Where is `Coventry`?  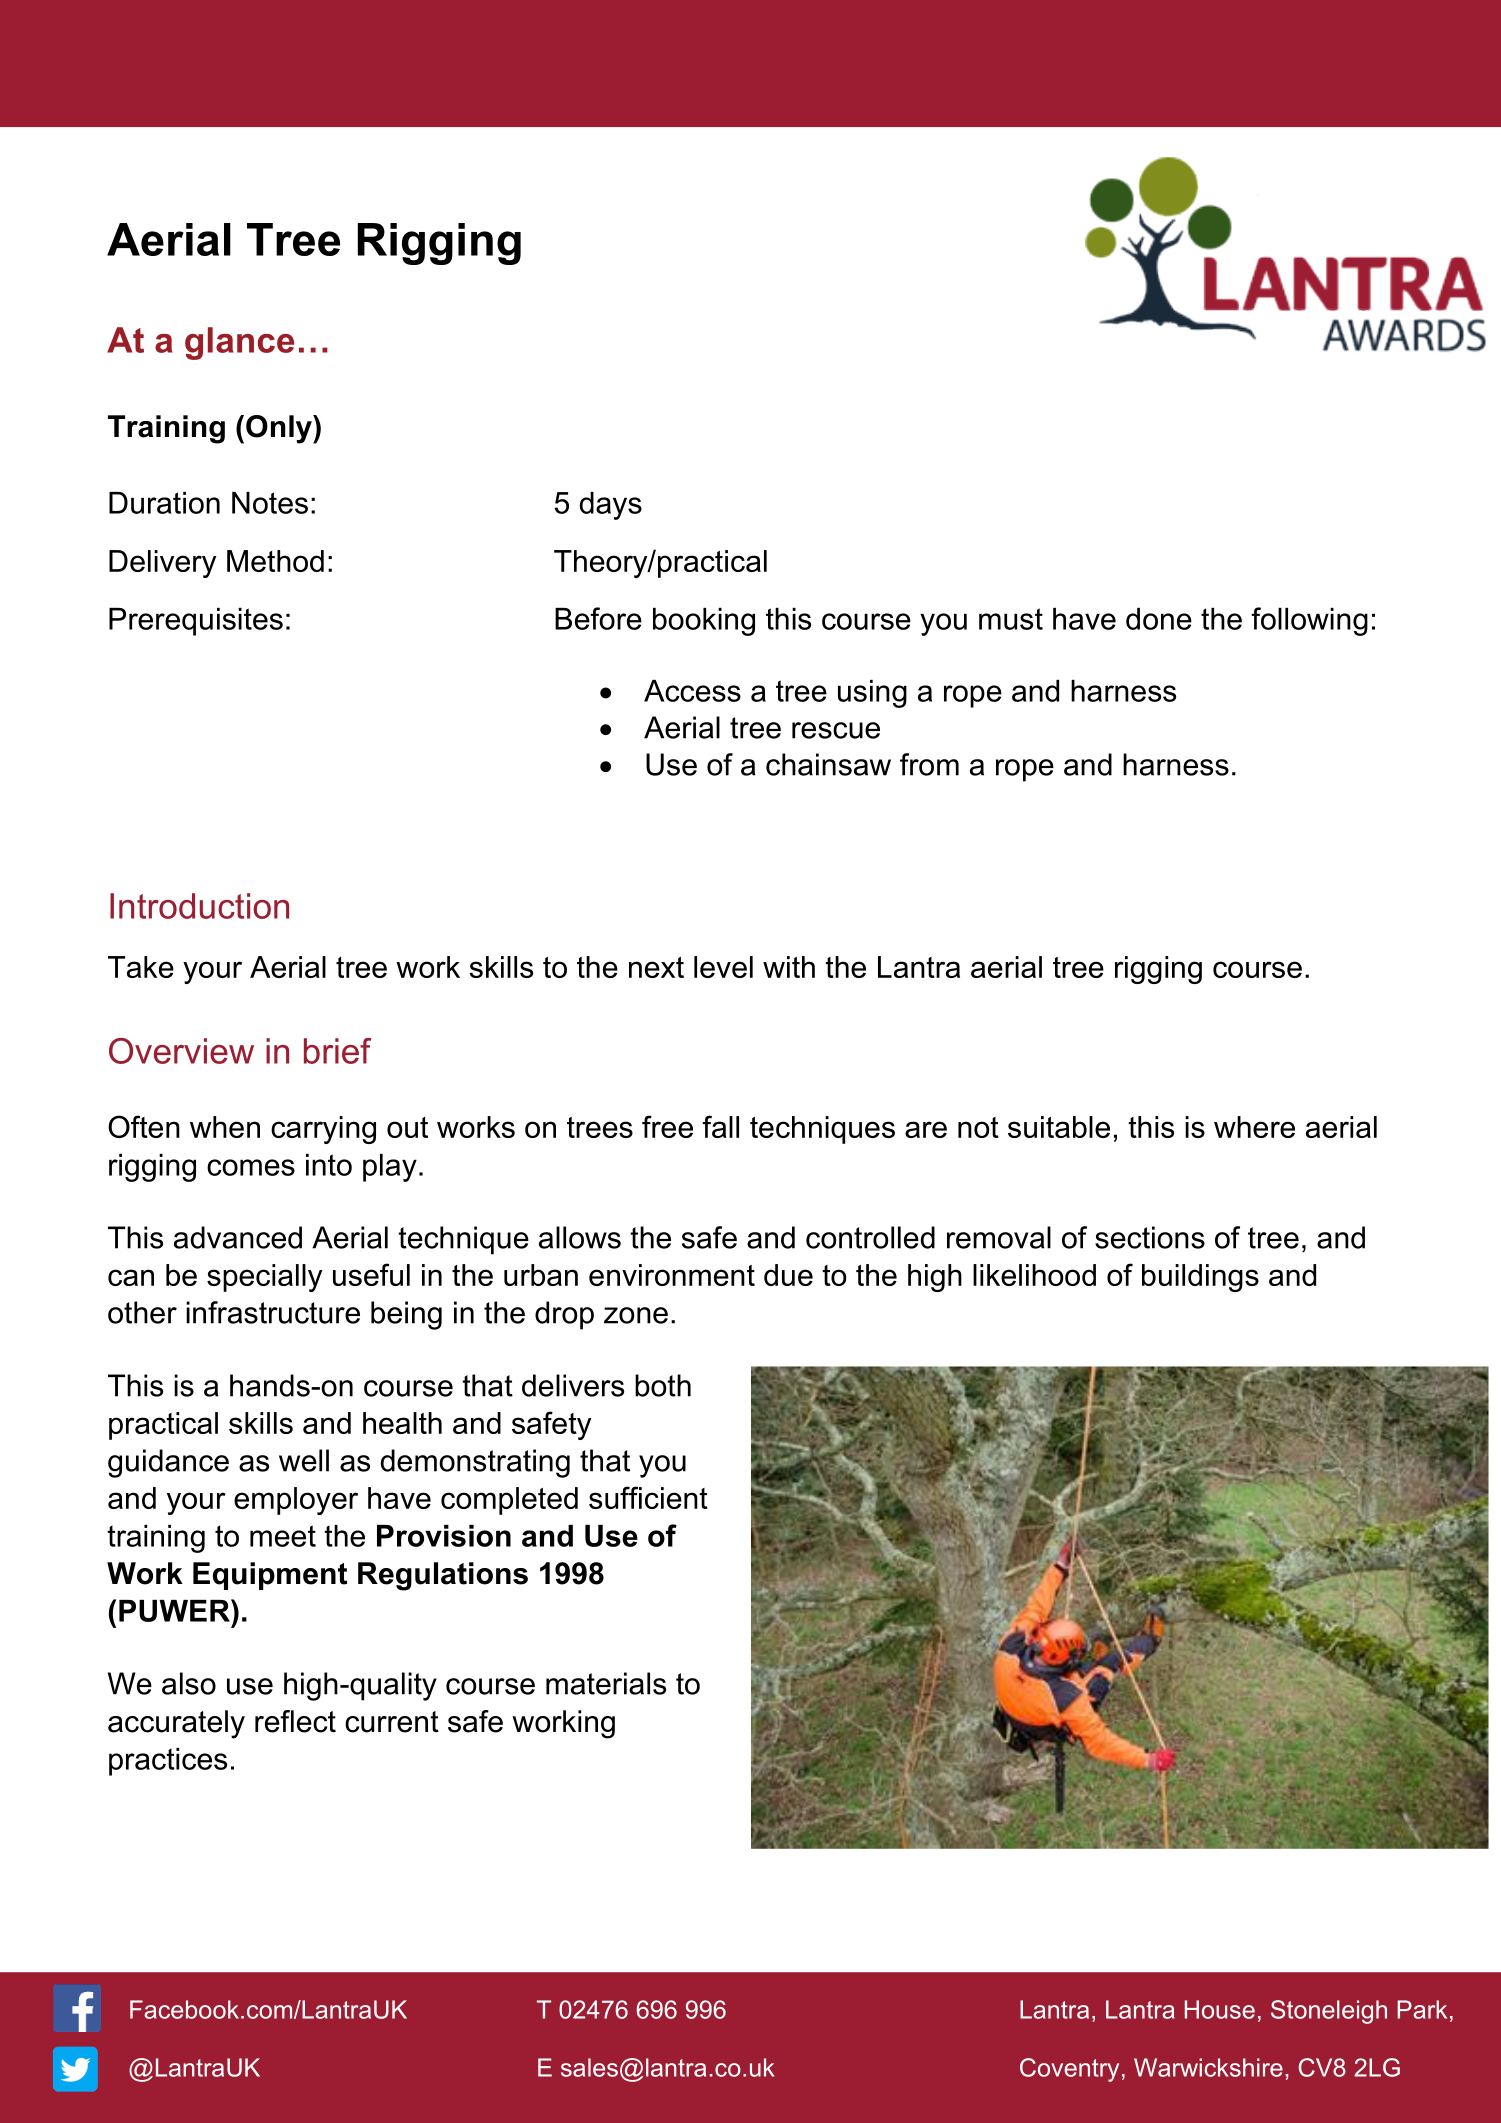 Coventry is located at coordinates (1069, 2070).
